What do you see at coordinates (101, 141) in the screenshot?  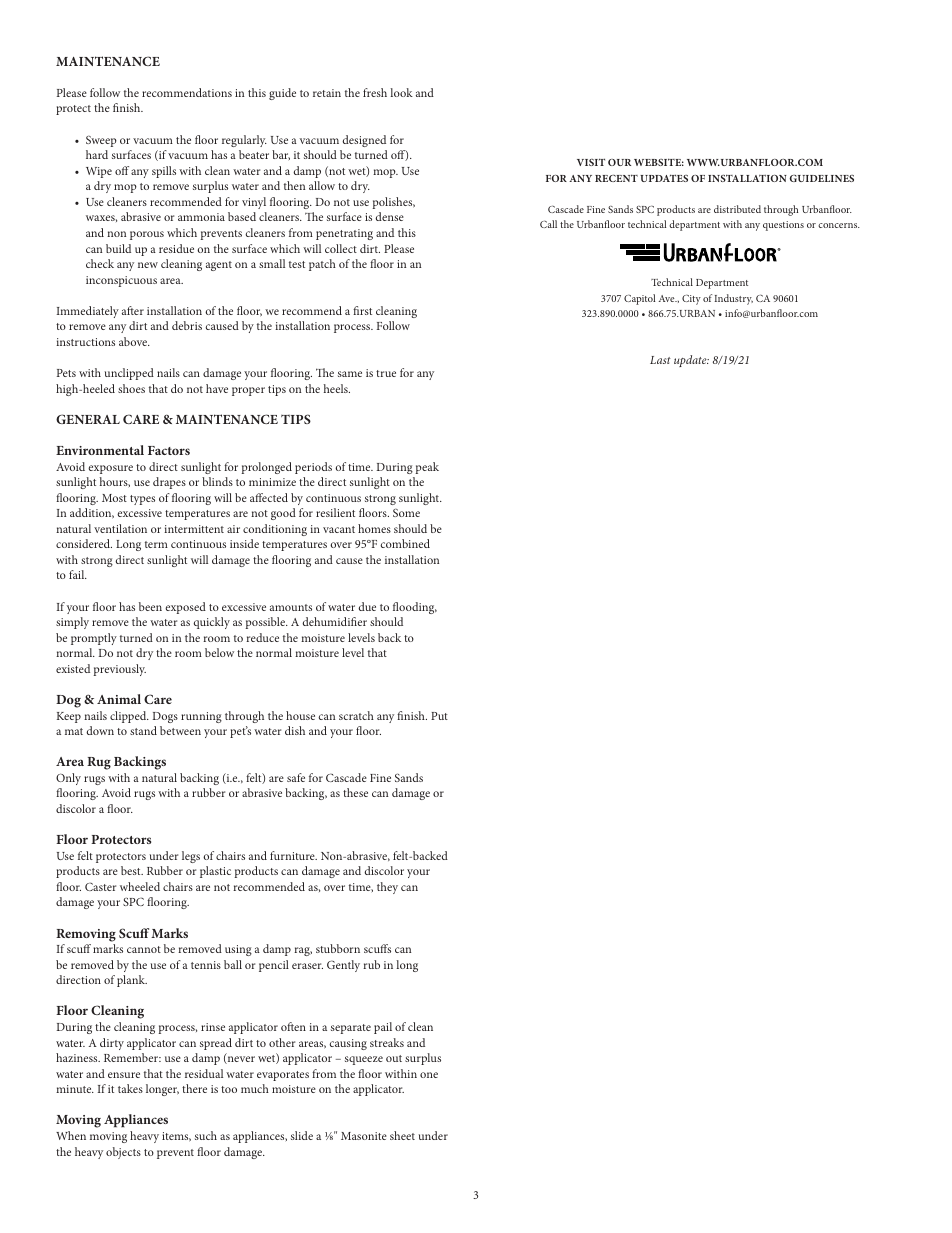 I see `Sweep` at bounding box center [101, 141].
